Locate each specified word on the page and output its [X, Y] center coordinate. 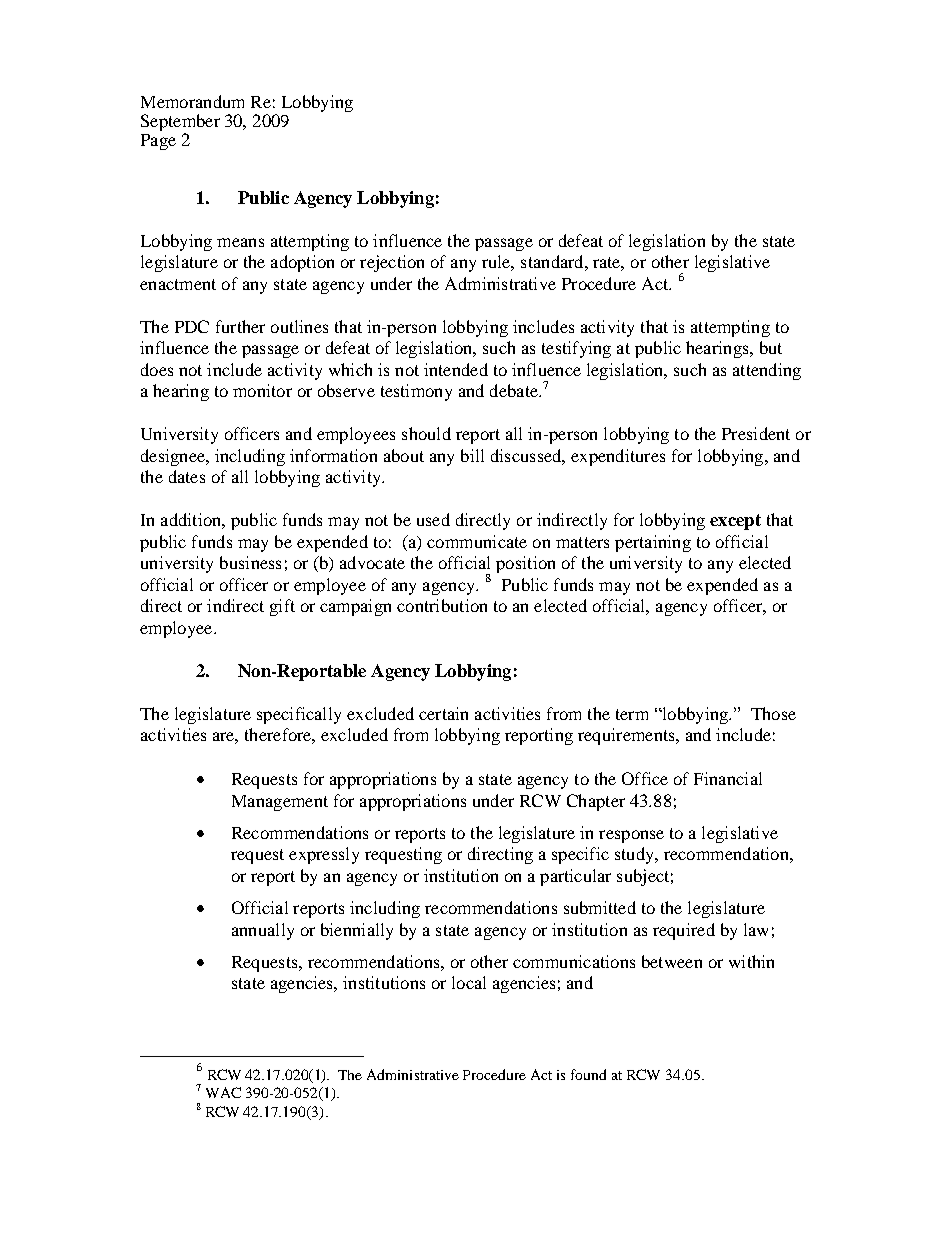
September [180, 124]
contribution [442, 605]
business [250, 562]
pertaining [653, 543]
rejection [392, 263]
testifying [576, 349]
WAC [223, 1092]
